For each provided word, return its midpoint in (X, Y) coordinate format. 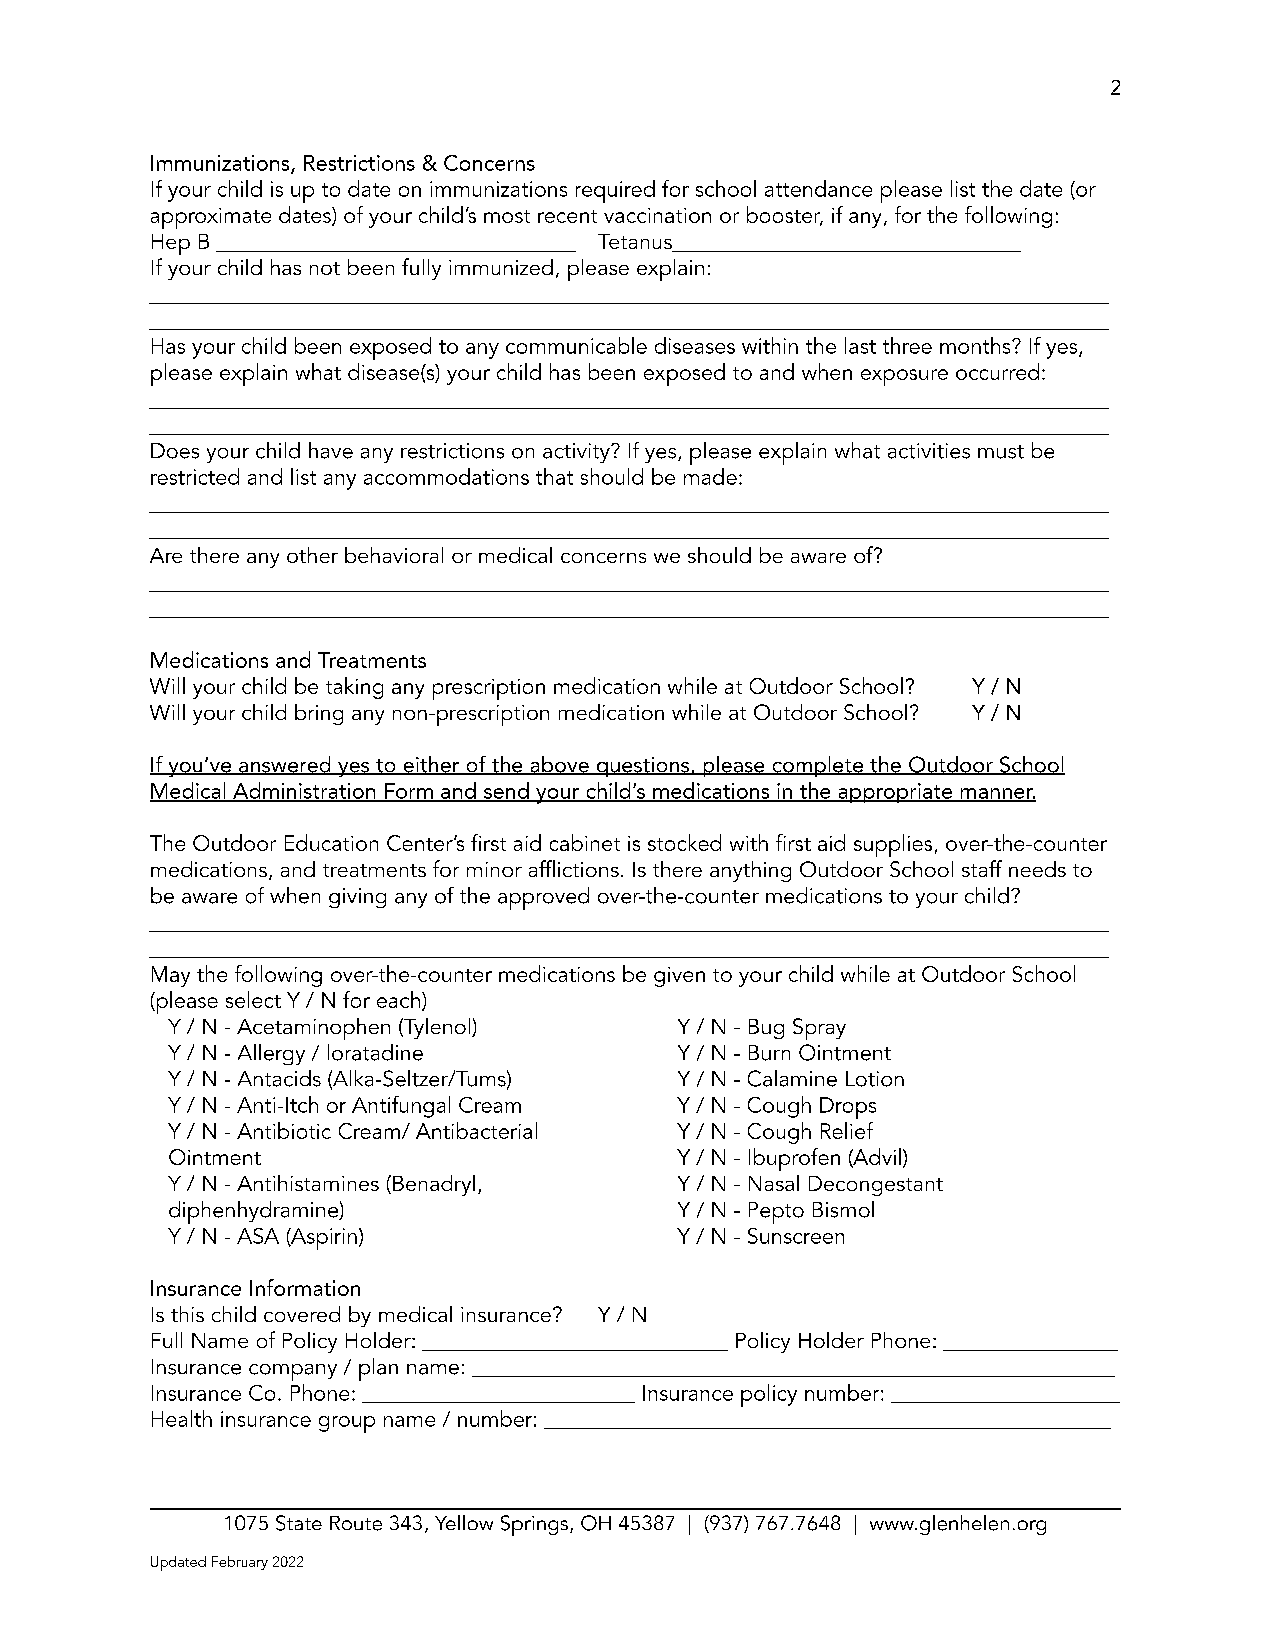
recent (567, 216)
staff (982, 868)
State (299, 1523)
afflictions (574, 868)
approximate (211, 218)
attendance (818, 188)
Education (331, 842)
